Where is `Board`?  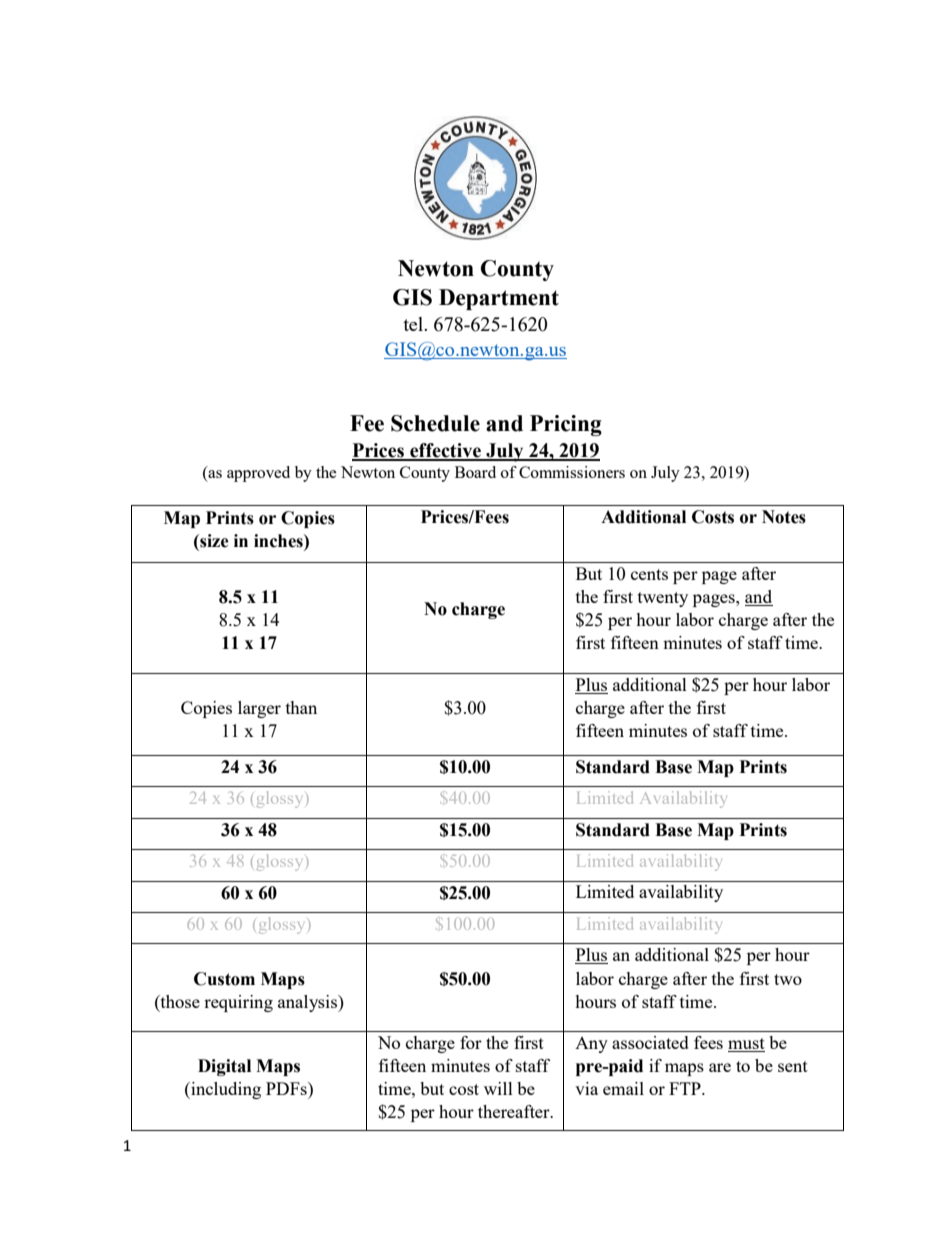 Board is located at coordinates (475, 472).
